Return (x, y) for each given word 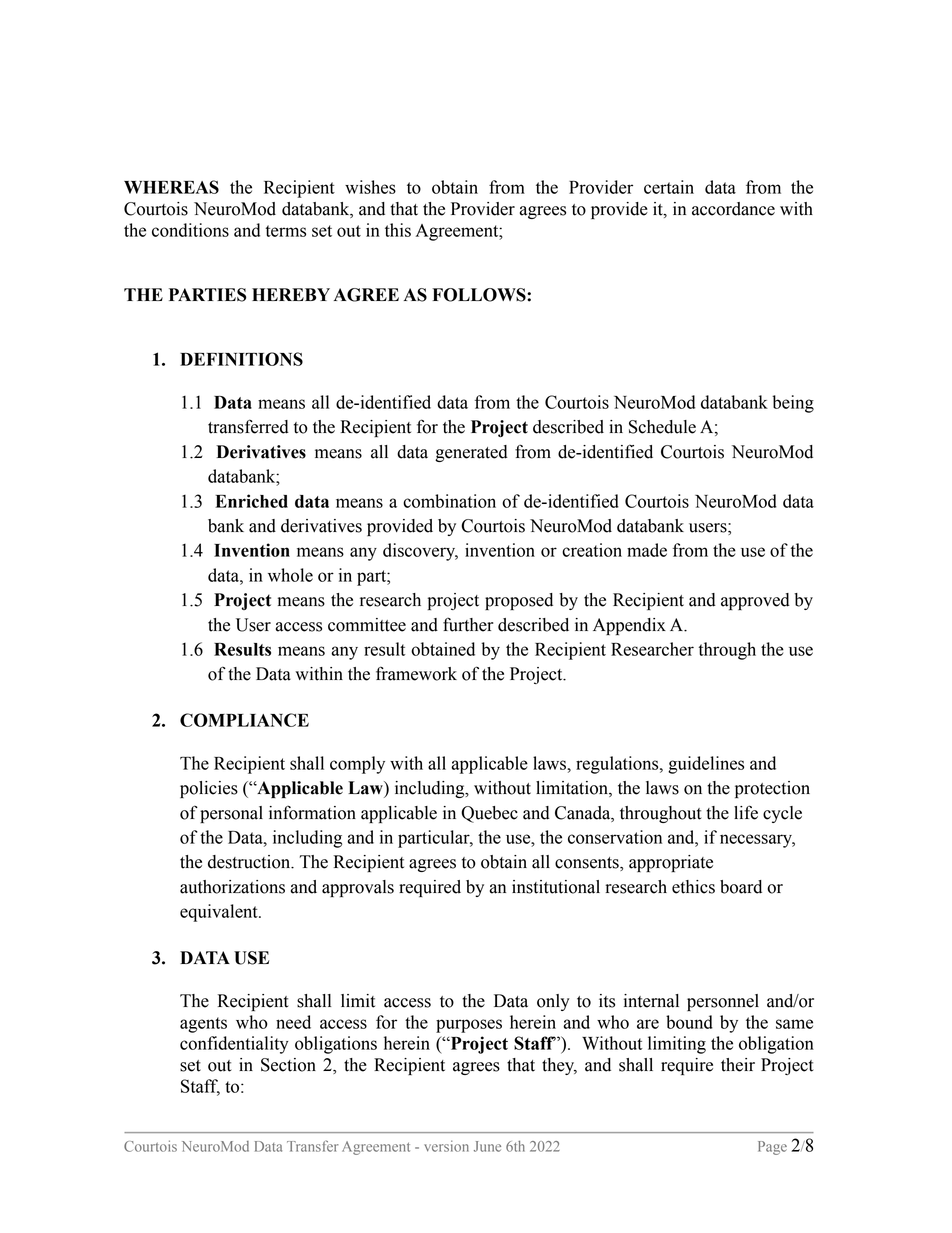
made (647, 550)
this (398, 230)
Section (288, 1065)
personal (231, 814)
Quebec (489, 814)
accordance (733, 209)
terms (285, 231)
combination (449, 501)
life (746, 812)
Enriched (251, 501)
